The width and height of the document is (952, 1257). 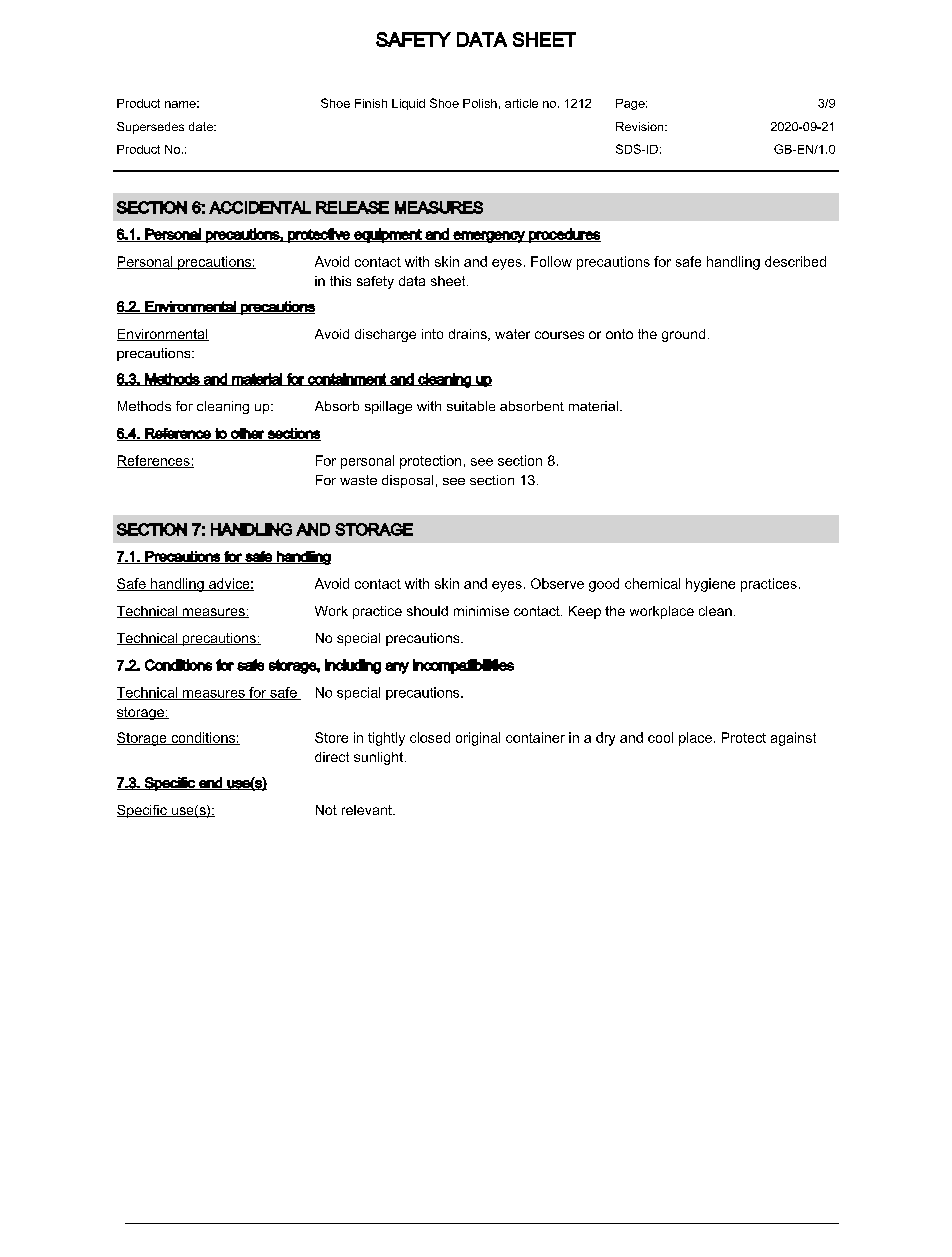 I want to click on Revision, so click(x=641, y=126).
